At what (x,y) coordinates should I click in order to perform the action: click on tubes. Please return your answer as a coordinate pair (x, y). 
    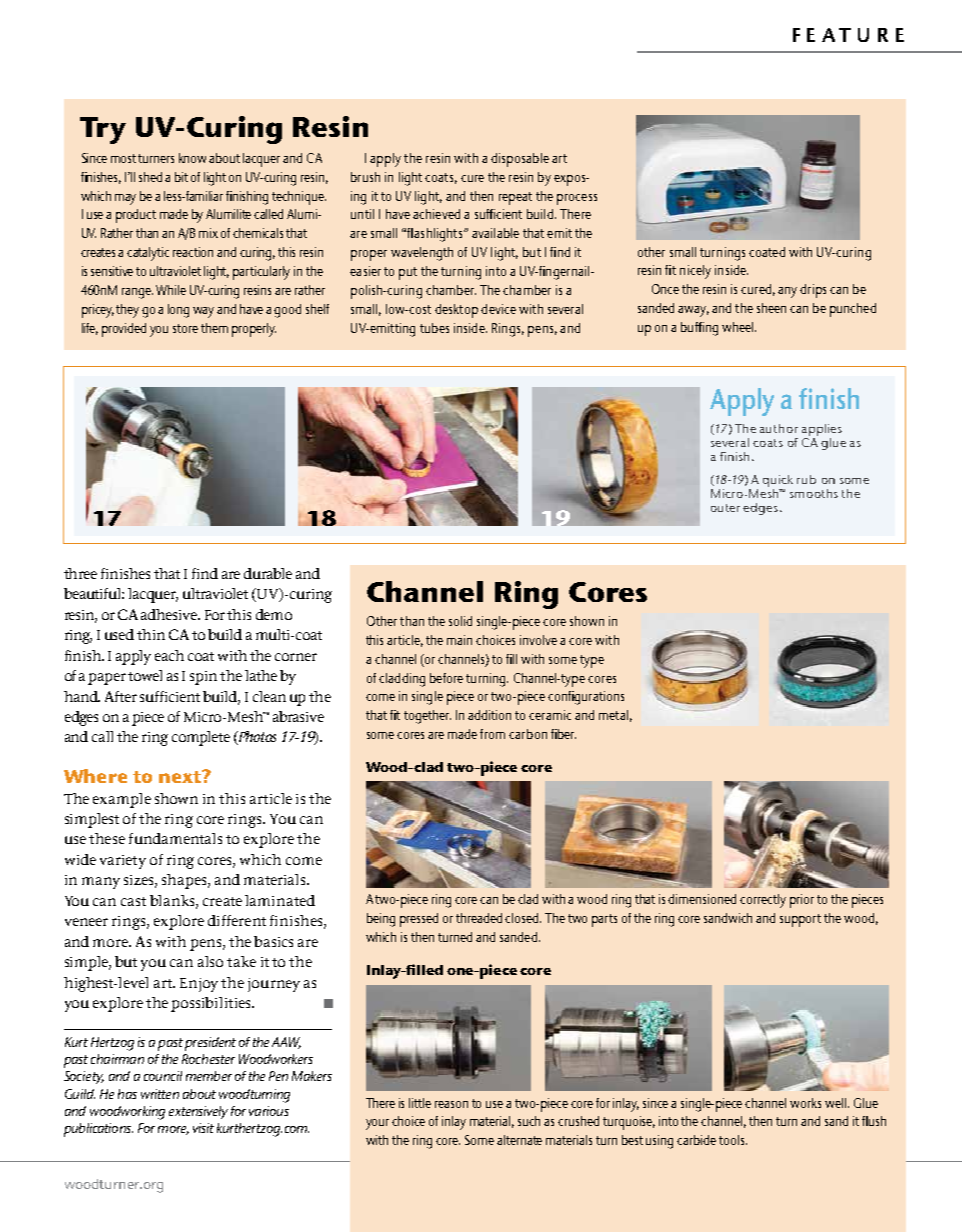
    Looking at the image, I should click on (434, 328).
